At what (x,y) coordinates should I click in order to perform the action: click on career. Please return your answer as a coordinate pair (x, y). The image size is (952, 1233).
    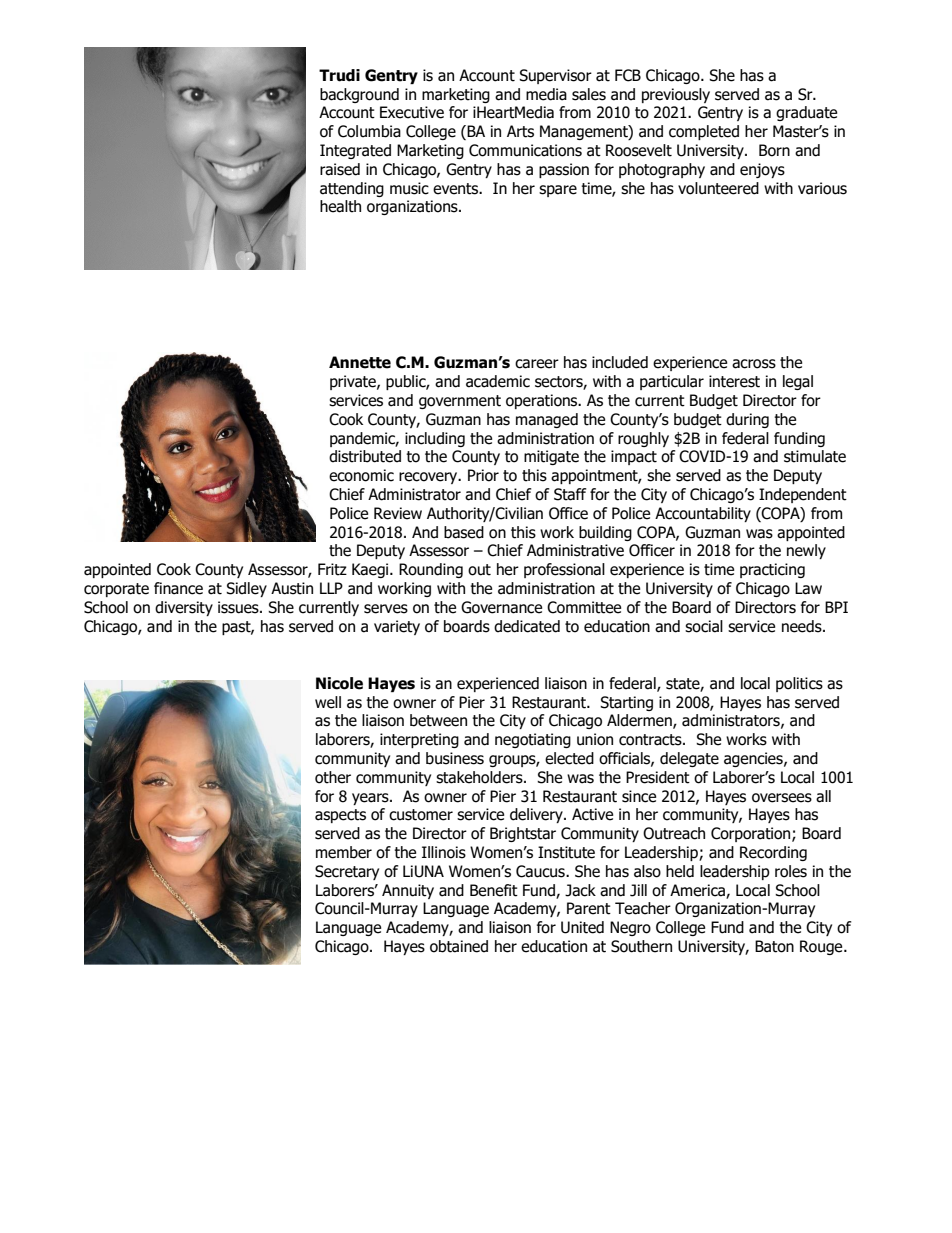
    Looking at the image, I should click on (537, 364).
